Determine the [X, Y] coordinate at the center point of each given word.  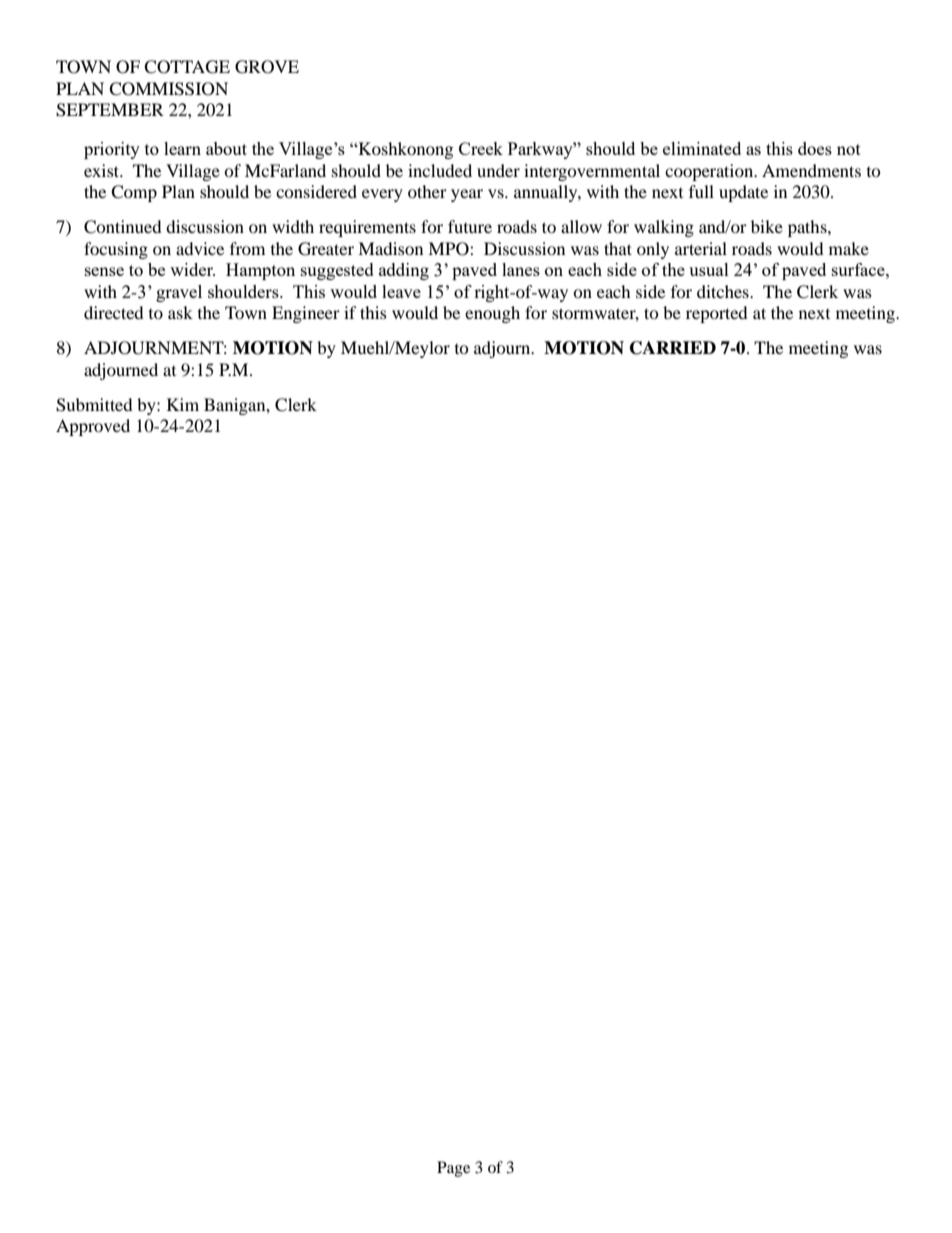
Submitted [94, 405]
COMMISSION [168, 89]
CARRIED [673, 348]
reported [717, 314]
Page [453, 1169]
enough [492, 314]
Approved [93, 427]
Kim [183, 404]
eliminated [702, 148]
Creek [481, 148]
